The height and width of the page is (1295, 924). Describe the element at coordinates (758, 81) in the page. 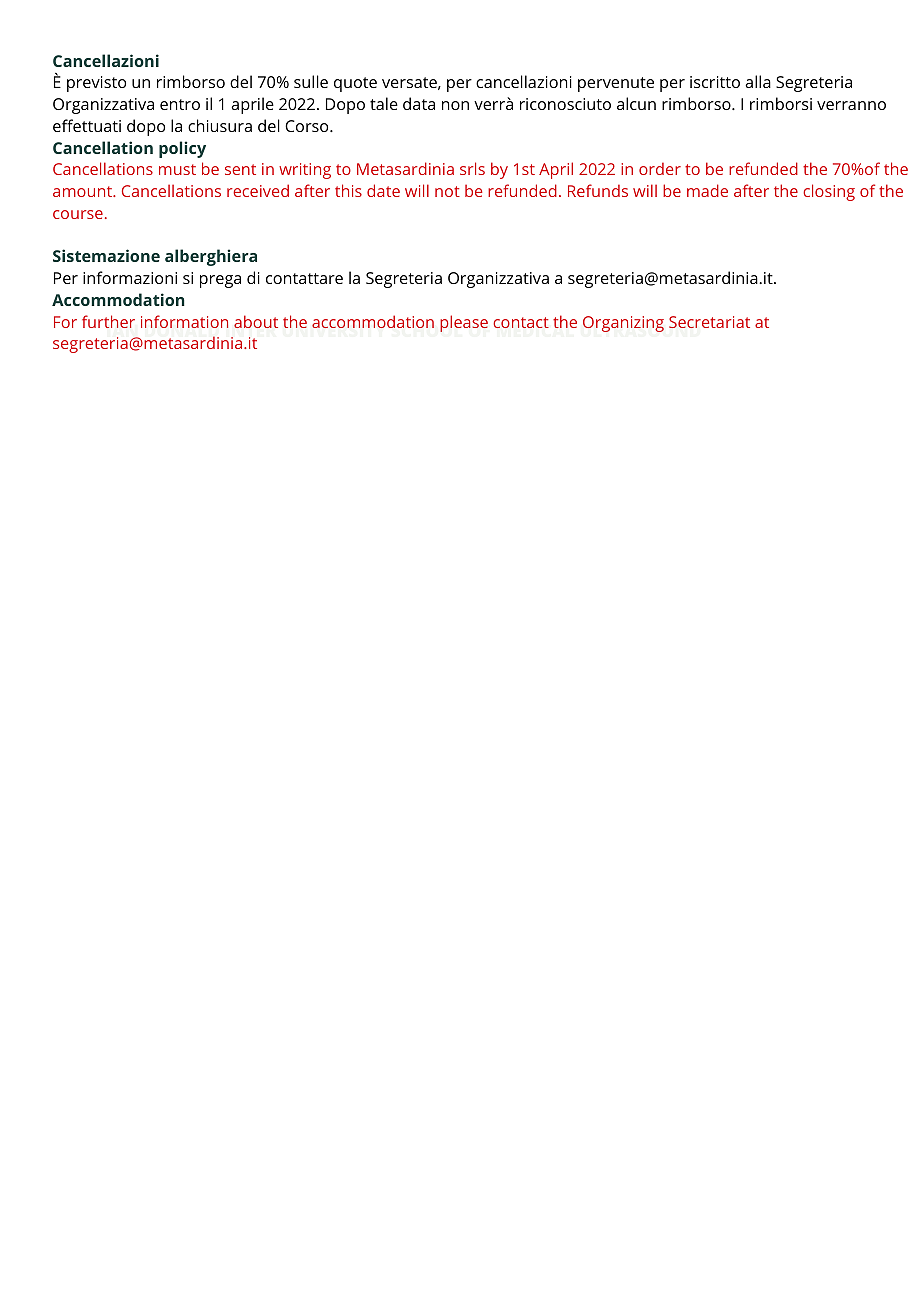

I see `alla` at that location.
